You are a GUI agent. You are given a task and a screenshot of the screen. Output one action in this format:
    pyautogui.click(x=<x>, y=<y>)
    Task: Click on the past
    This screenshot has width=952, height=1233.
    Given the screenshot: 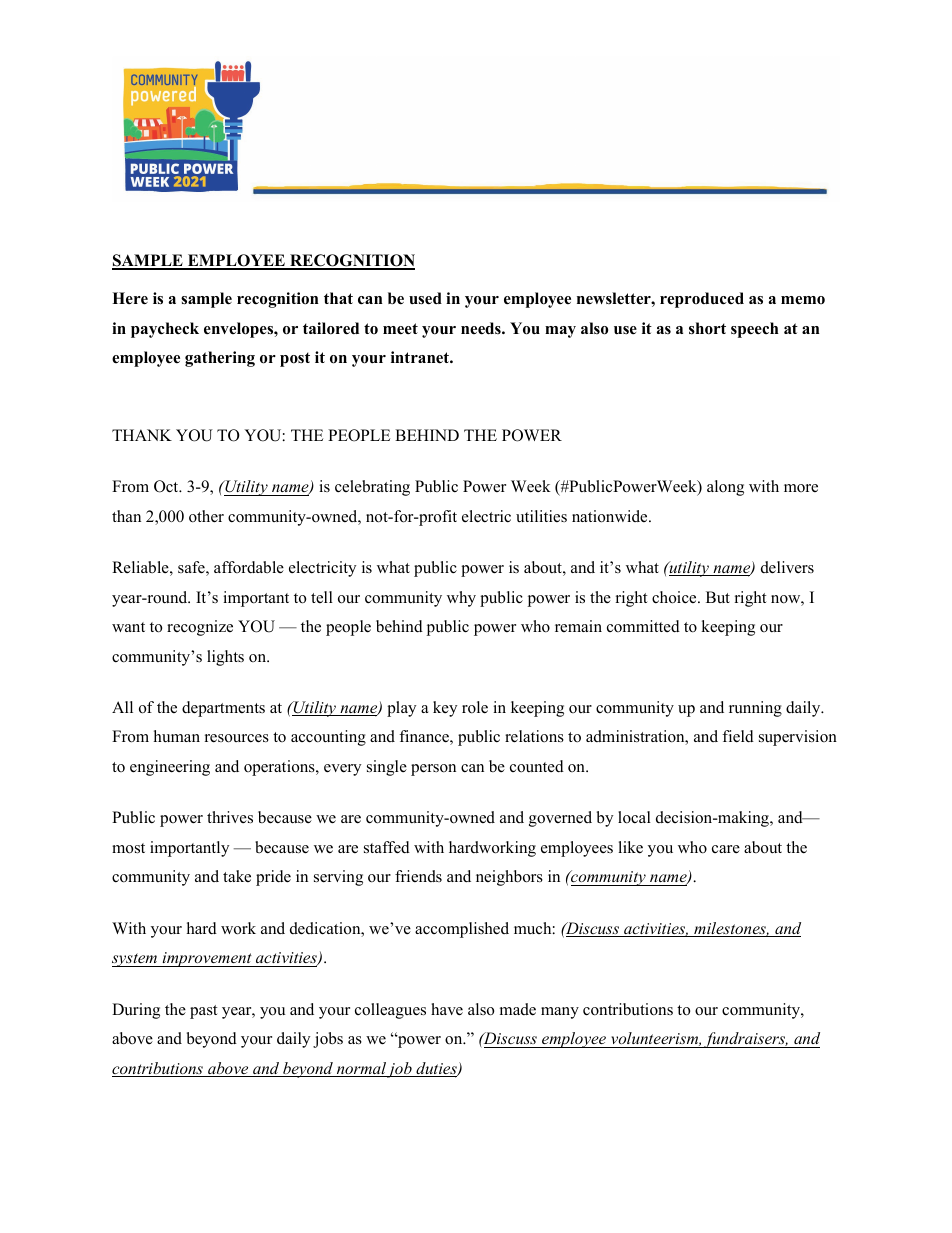 What is the action you would take?
    pyautogui.click(x=203, y=1012)
